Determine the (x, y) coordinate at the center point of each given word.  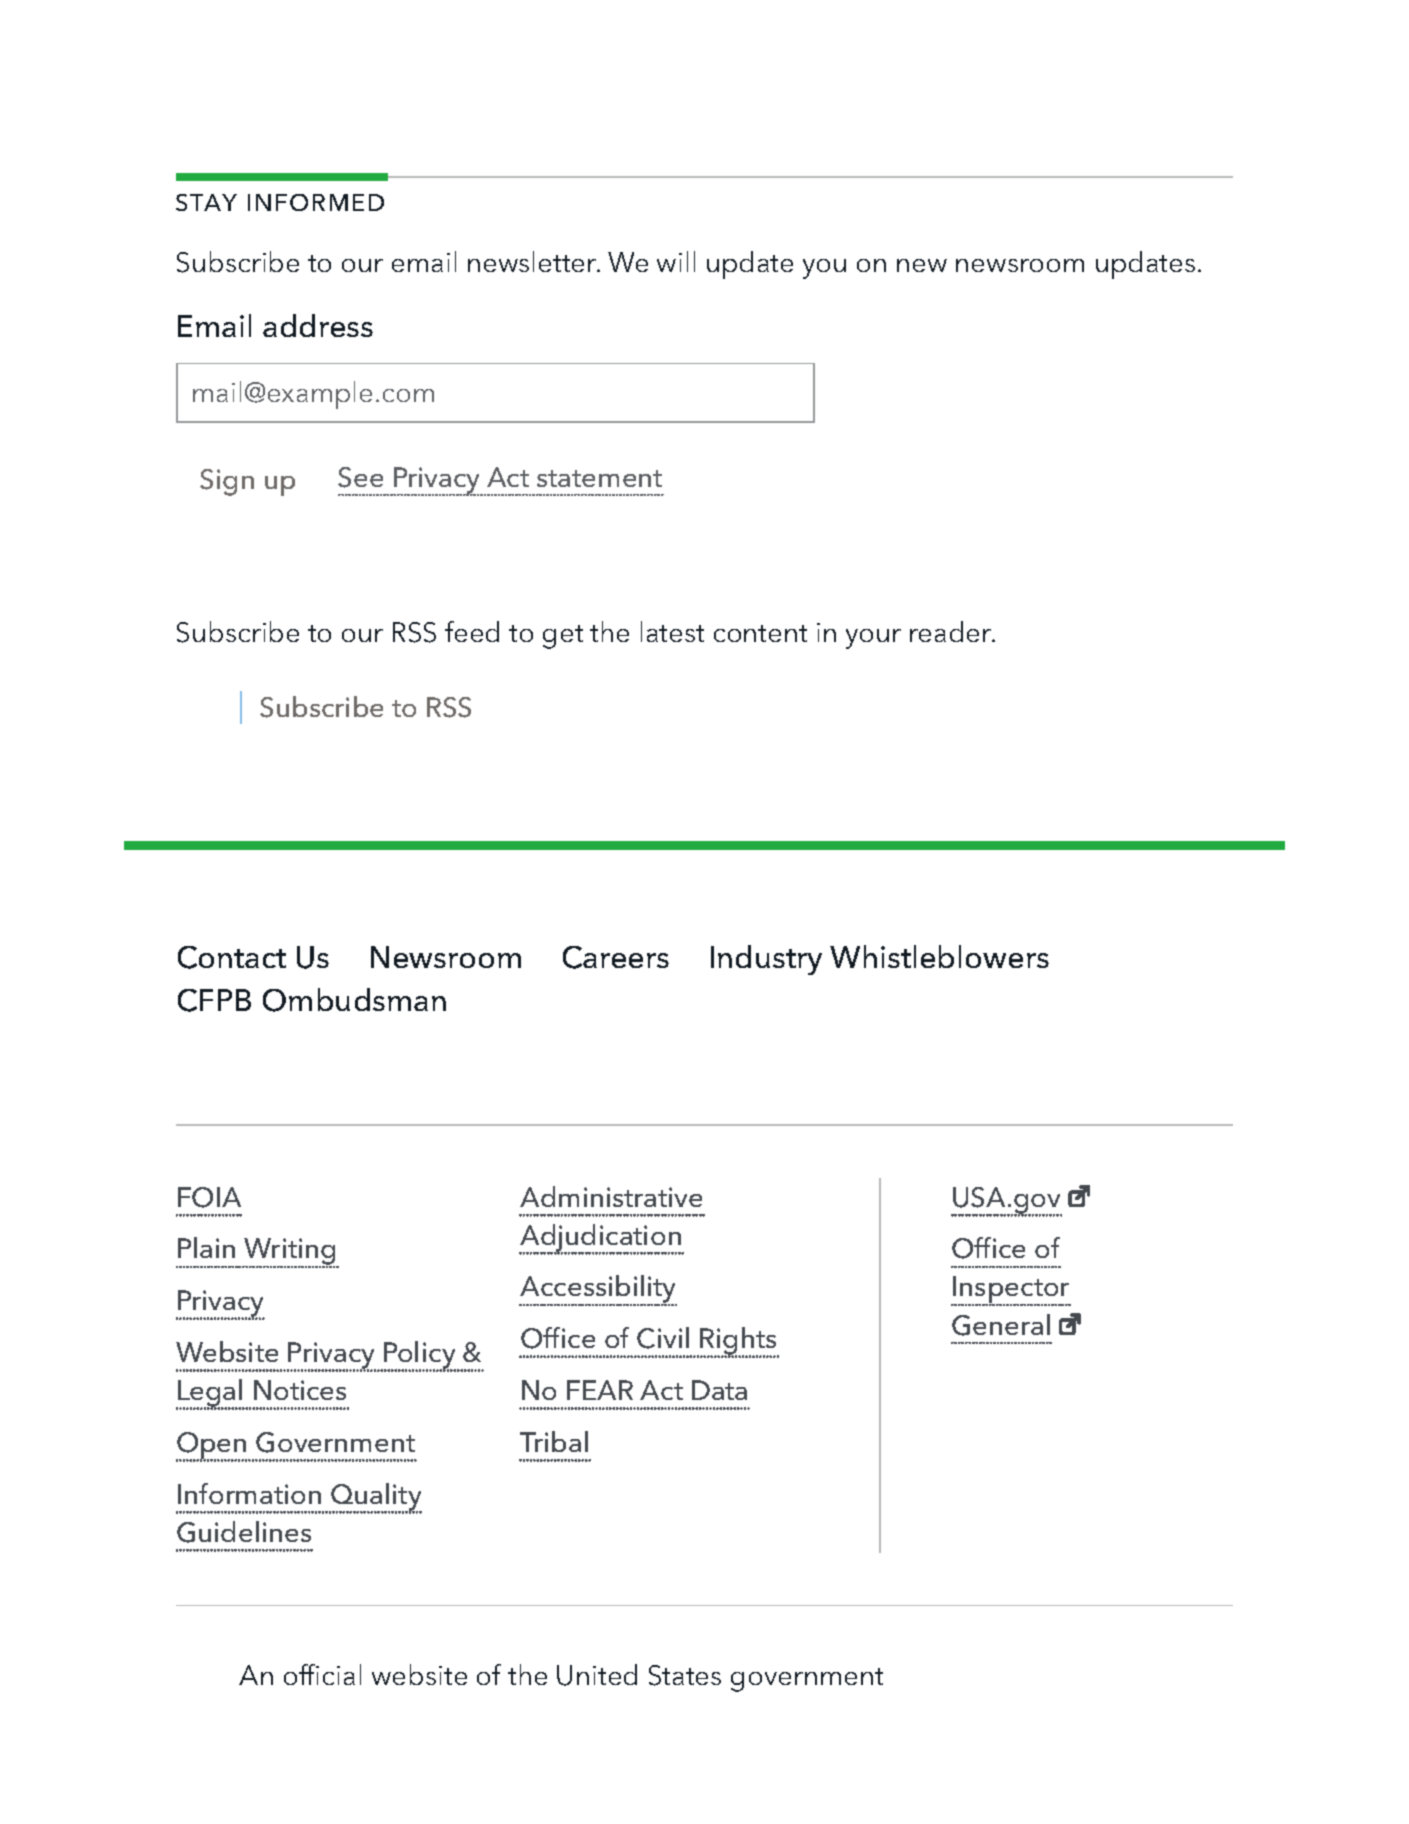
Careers (616, 957)
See (360, 477)
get (563, 637)
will (676, 261)
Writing (290, 1253)
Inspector (1011, 1291)
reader (952, 631)
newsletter (533, 261)
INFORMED (316, 202)
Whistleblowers (939, 956)
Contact (232, 957)
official (322, 1674)
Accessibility (598, 1290)
